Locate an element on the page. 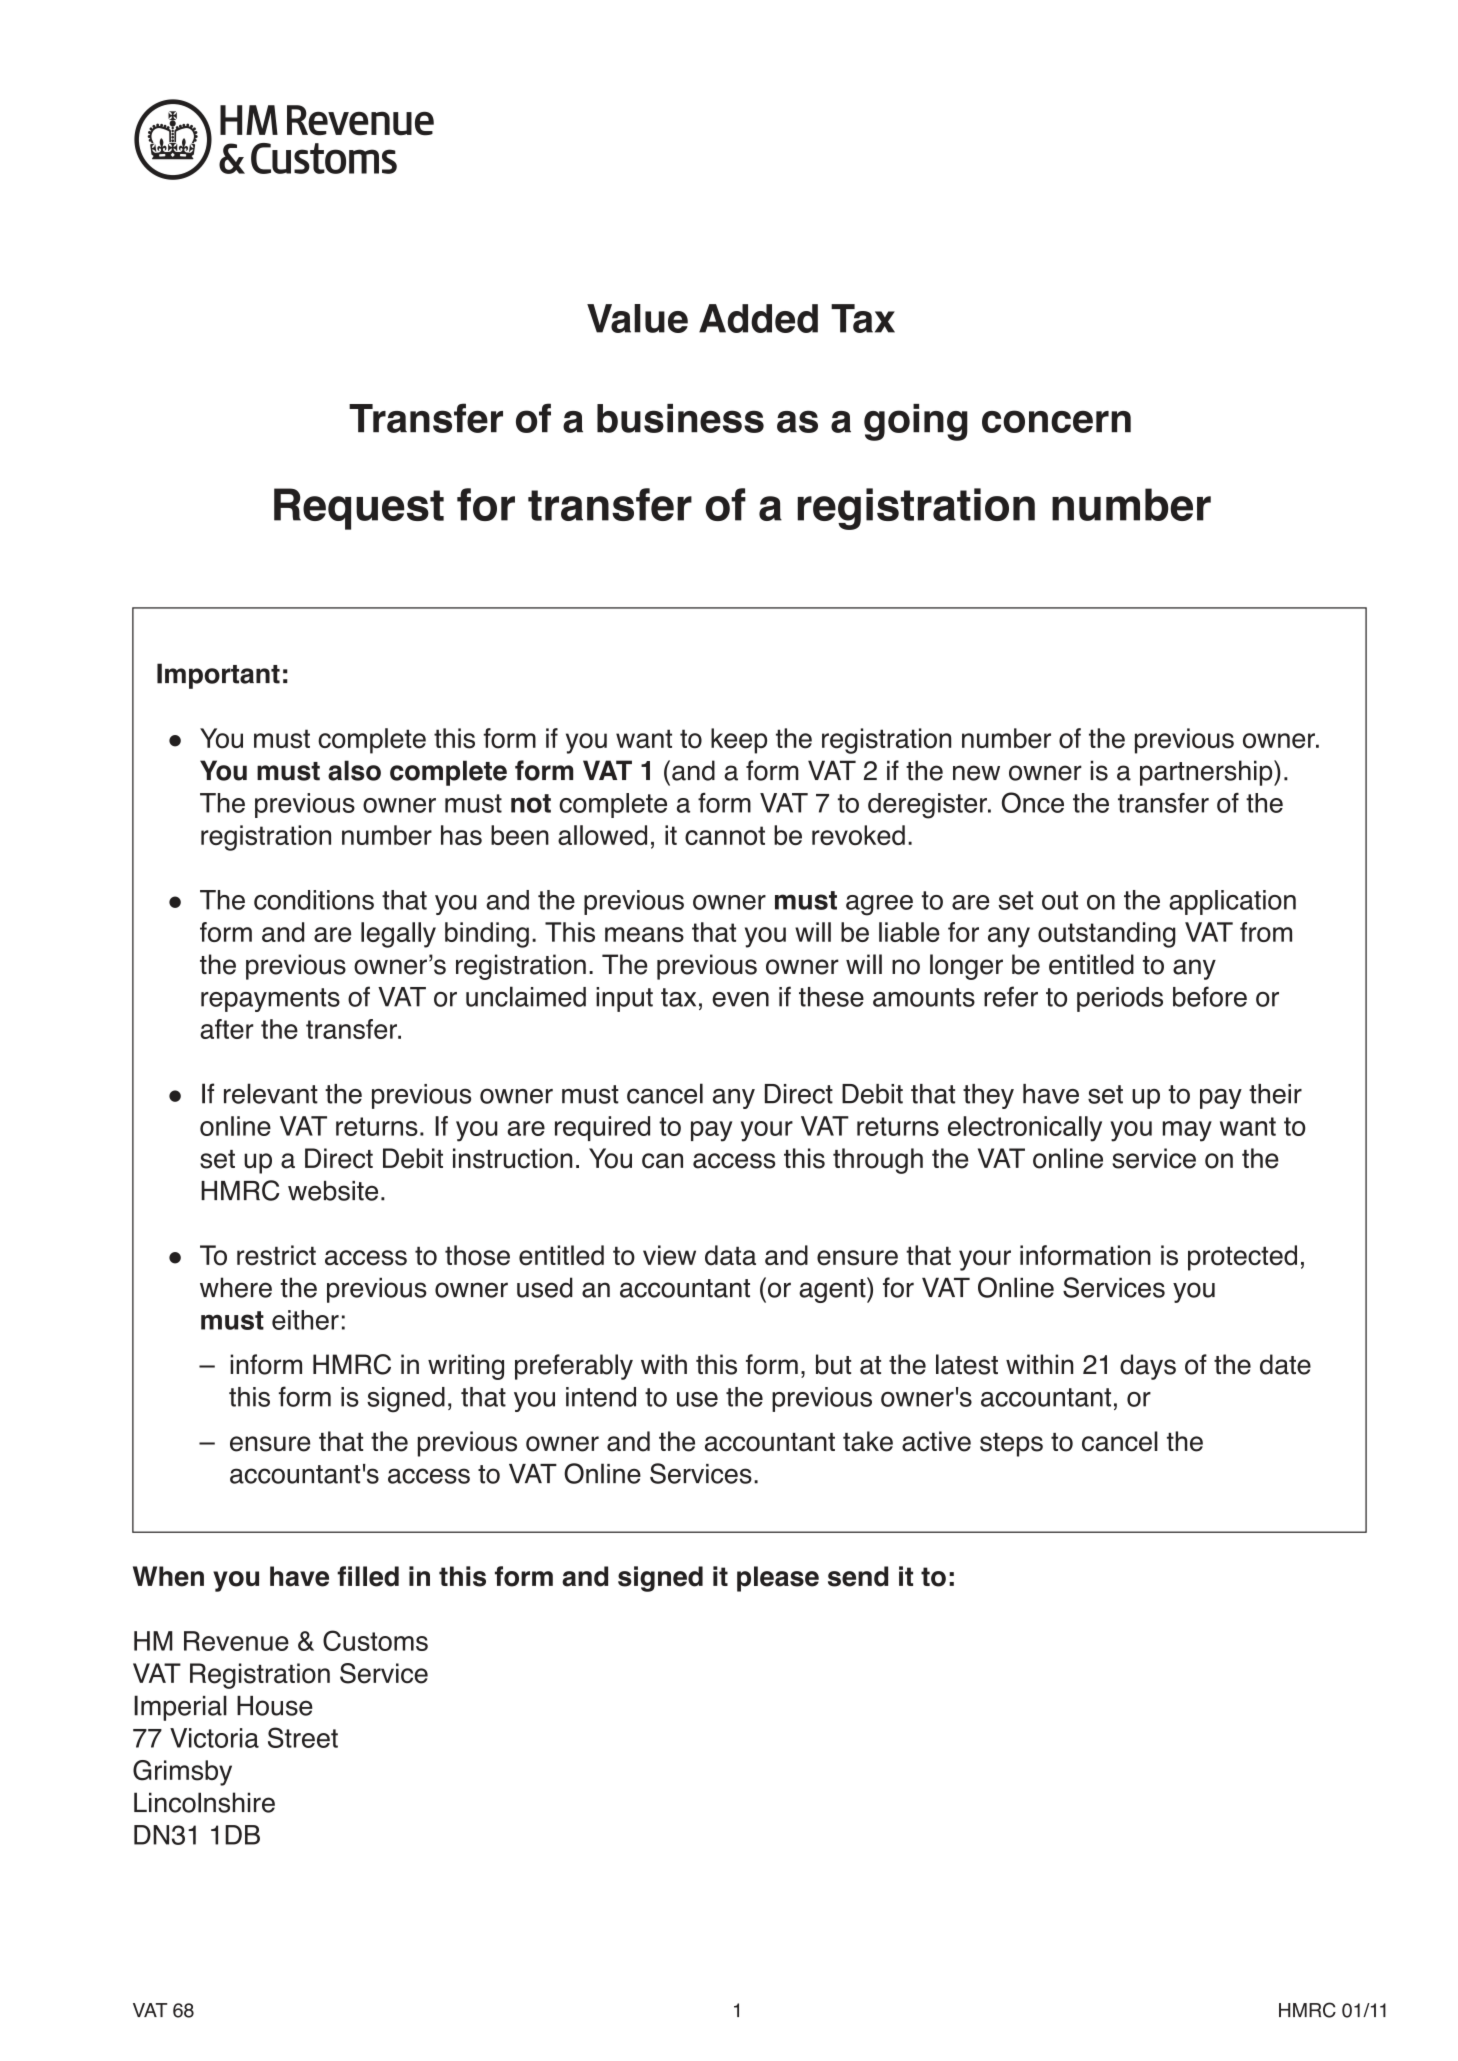 The image size is (1458, 2061). Street is located at coordinates (303, 1737).
